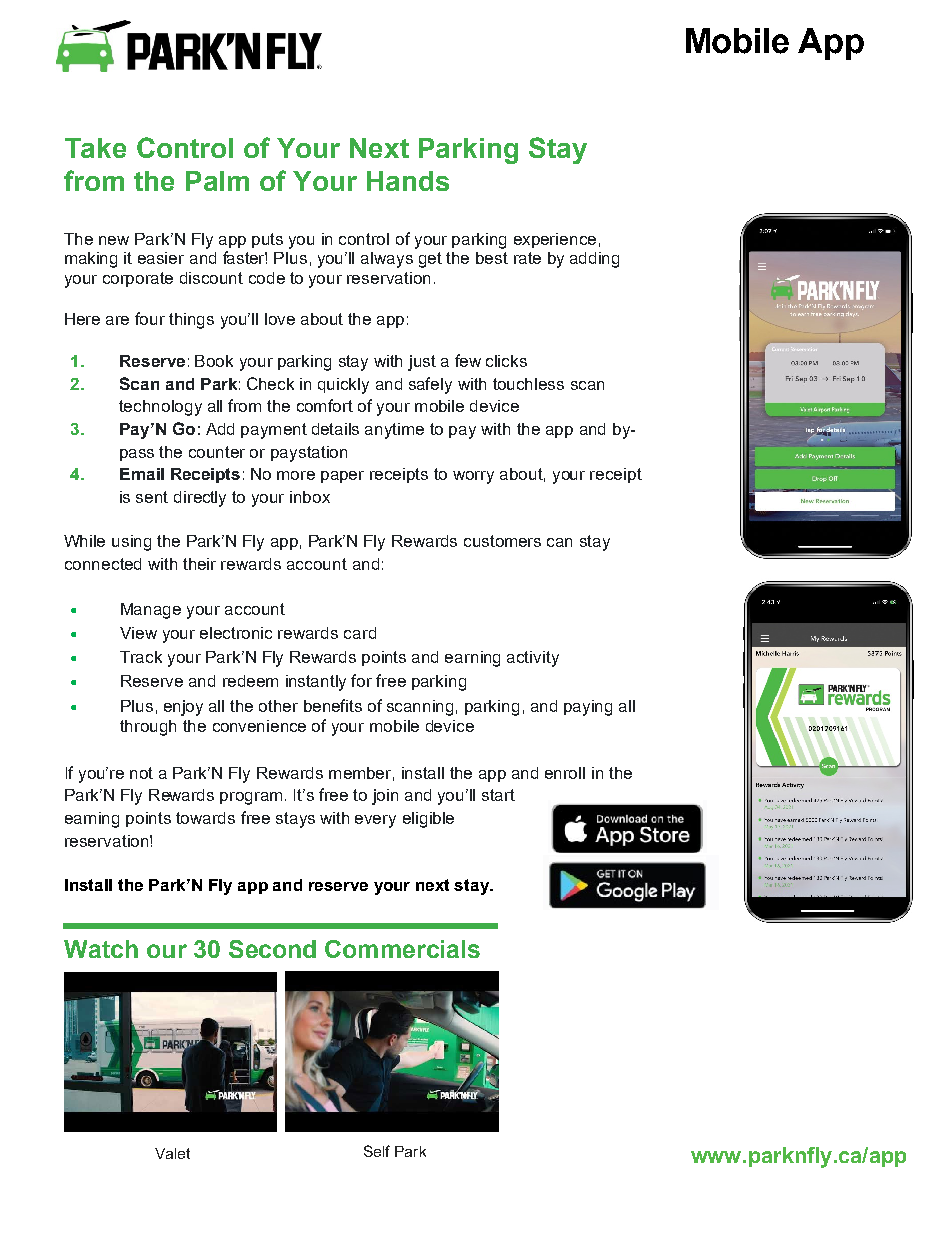 The height and width of the document is (1233, 952). I want to click on details, so click(335, 429).
